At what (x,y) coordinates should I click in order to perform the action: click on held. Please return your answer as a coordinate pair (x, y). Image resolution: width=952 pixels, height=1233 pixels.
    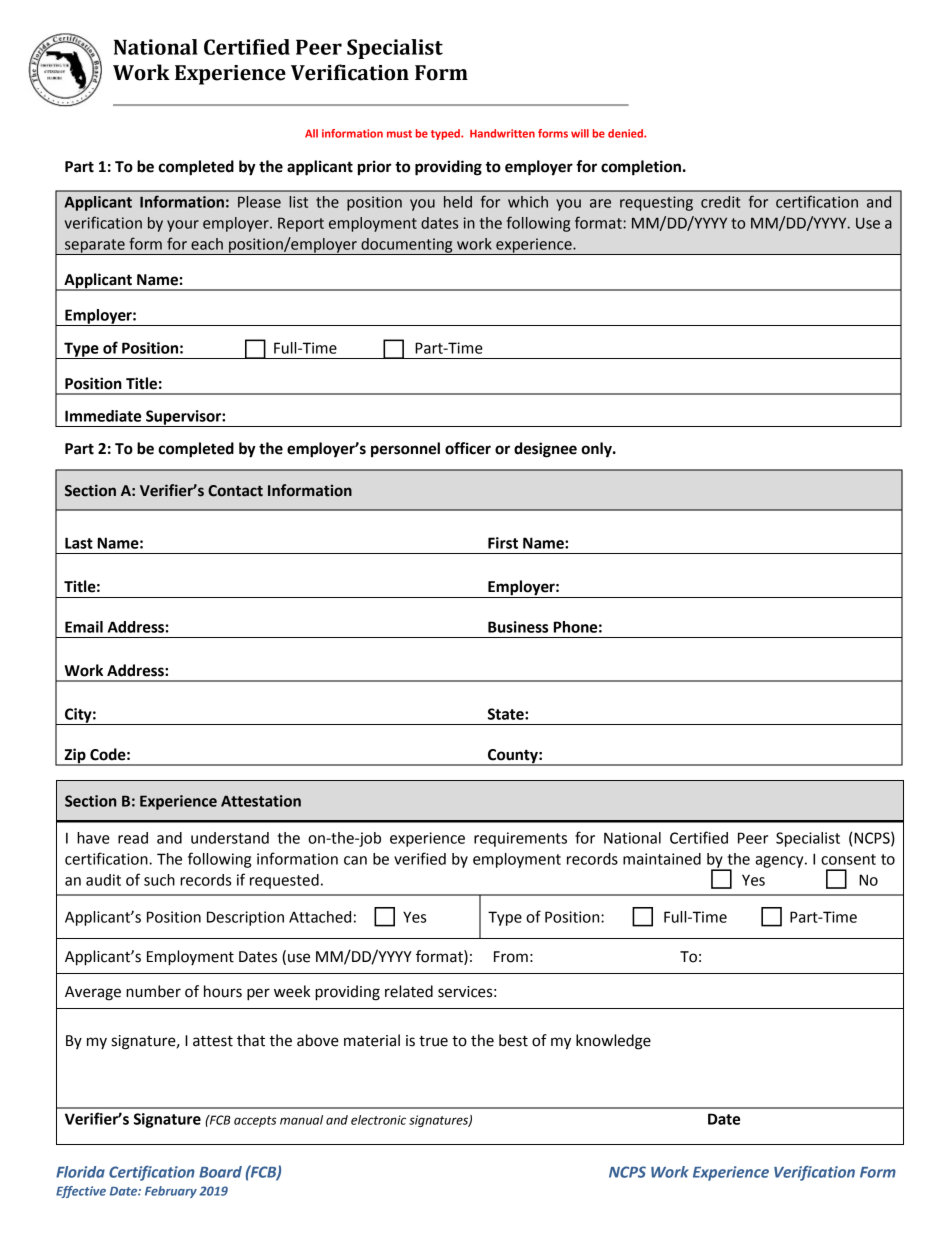
    Looking at the image, I should click on (458, 202).
